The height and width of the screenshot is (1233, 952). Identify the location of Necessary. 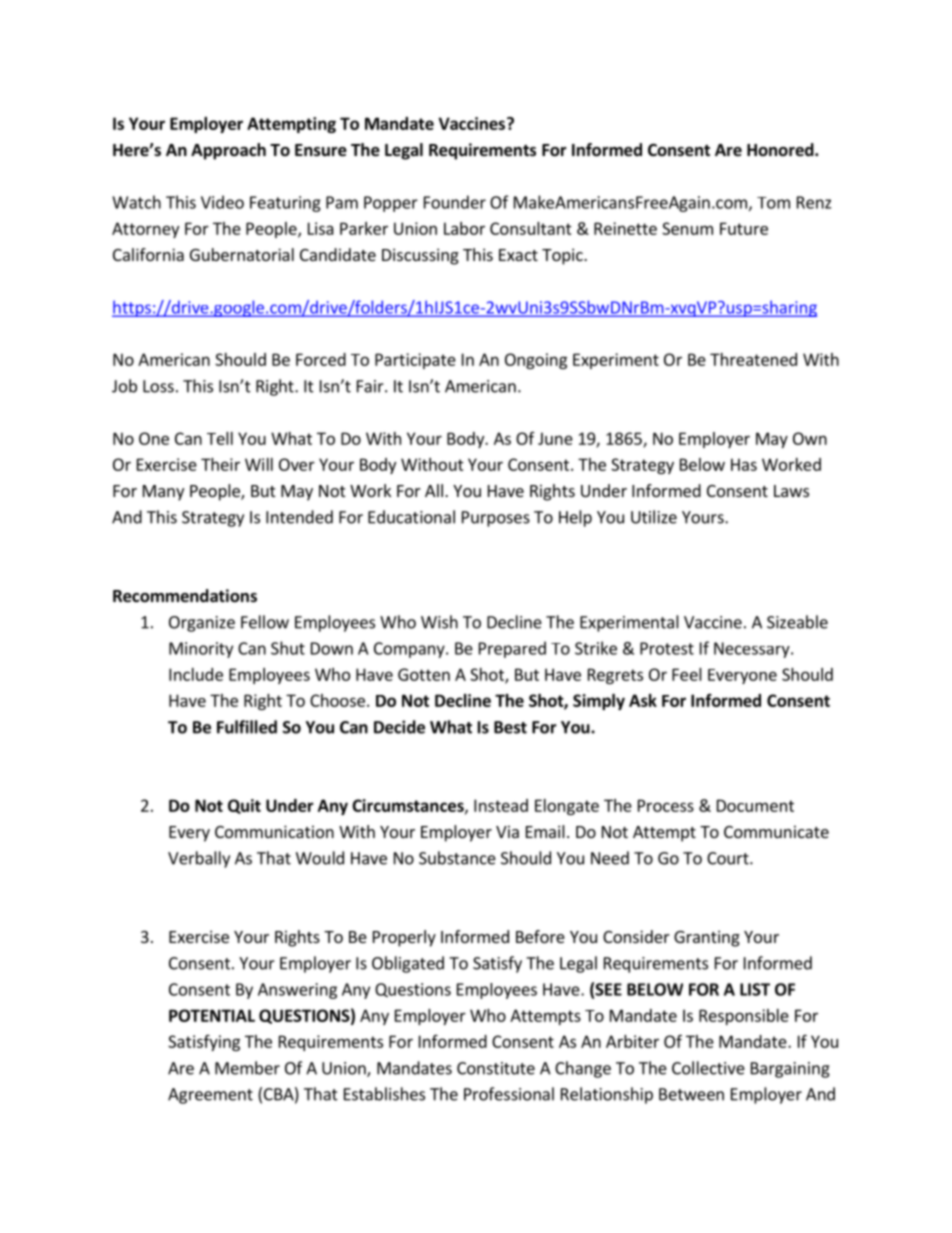
(753, 650).
